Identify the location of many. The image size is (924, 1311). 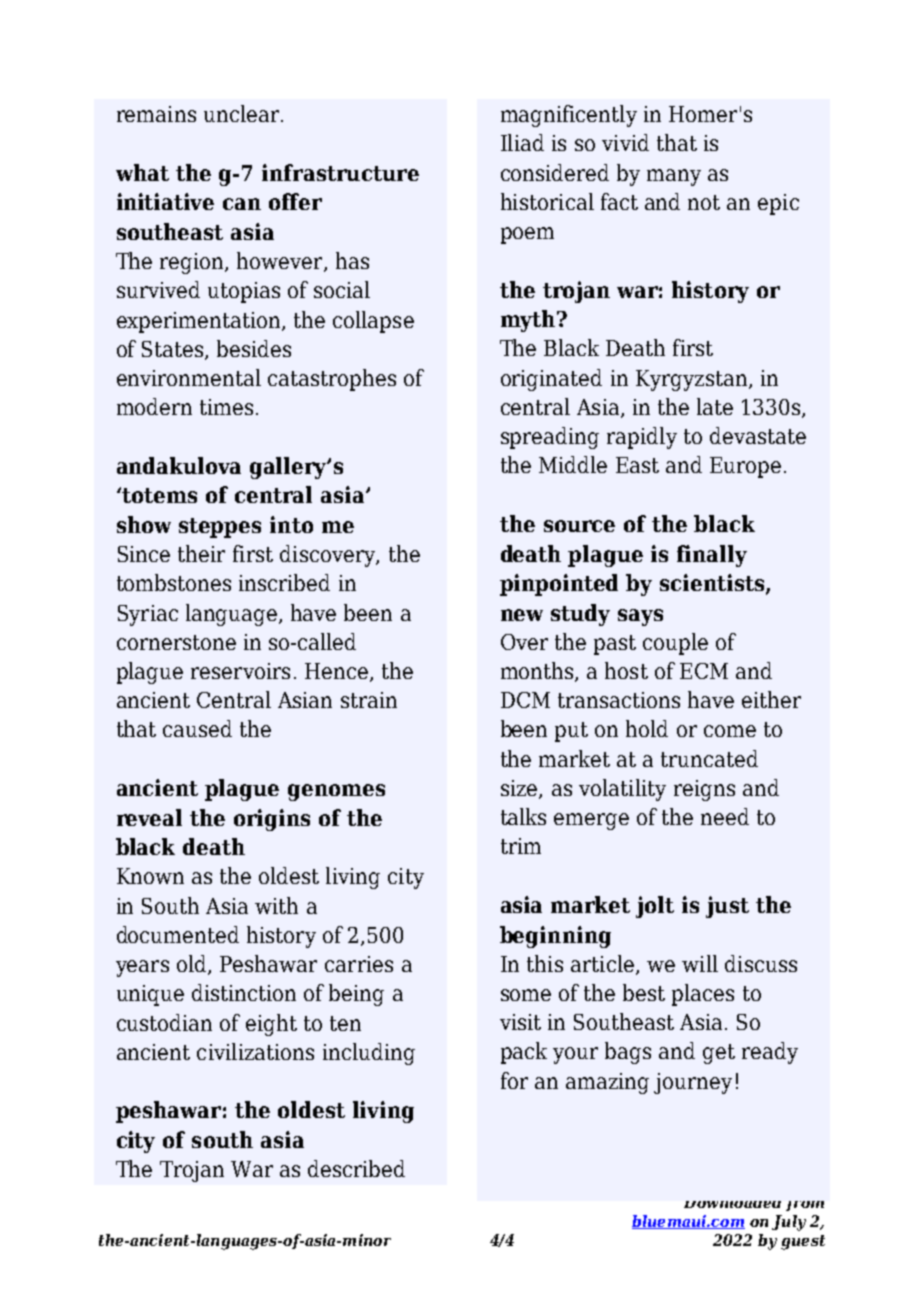
(674, 177).
